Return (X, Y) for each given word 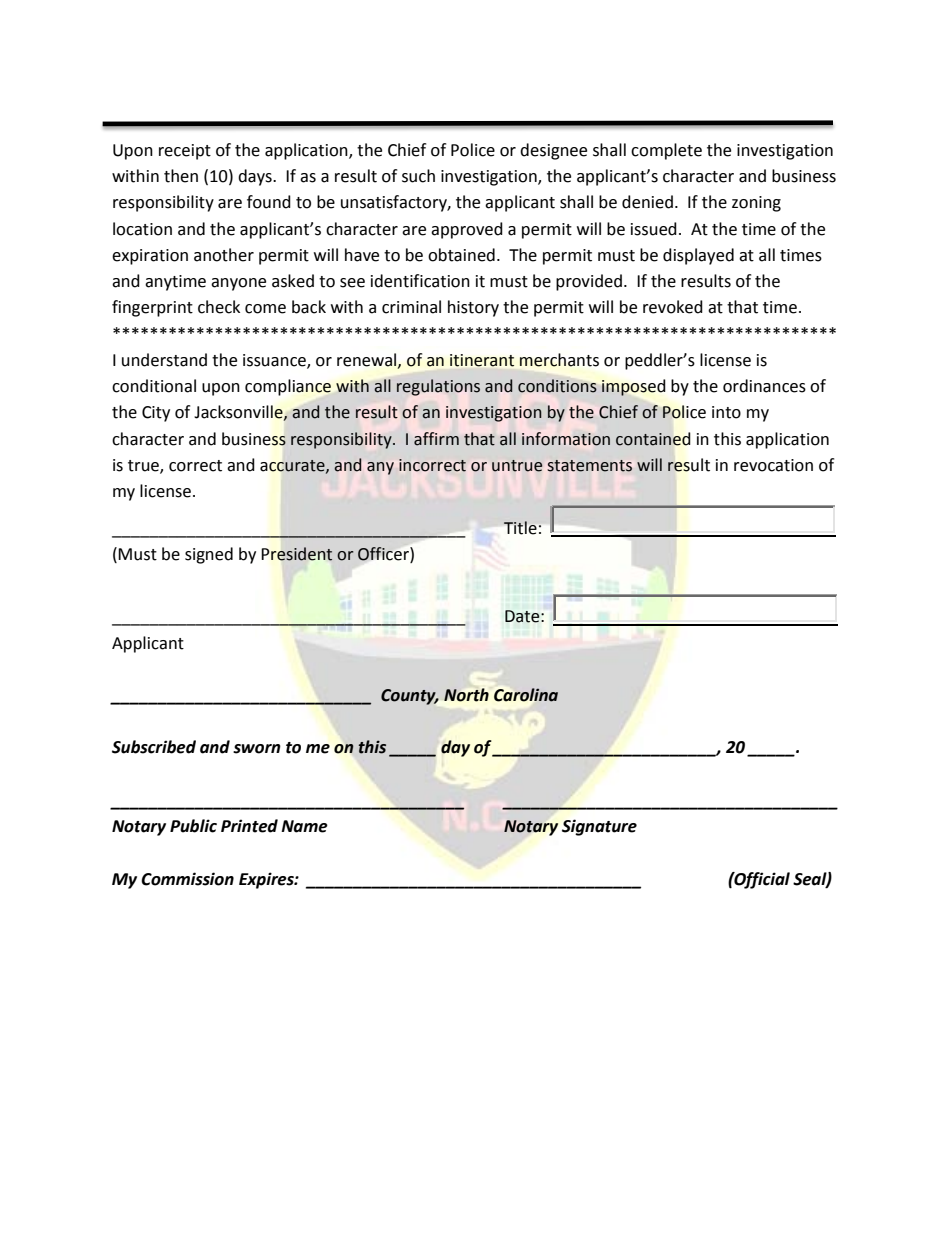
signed (209, 555)
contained (653, 439)
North (466, 695)
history (473, 308)
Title (520, 528)
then (181, 176)
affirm (436, 439)
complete (666, 151)
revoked (673, 307)
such (418, 176)
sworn (257, 749)
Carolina (526, 695)
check (219, 307)
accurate (293, 466)
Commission (187, 879)
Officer (384, 554)
